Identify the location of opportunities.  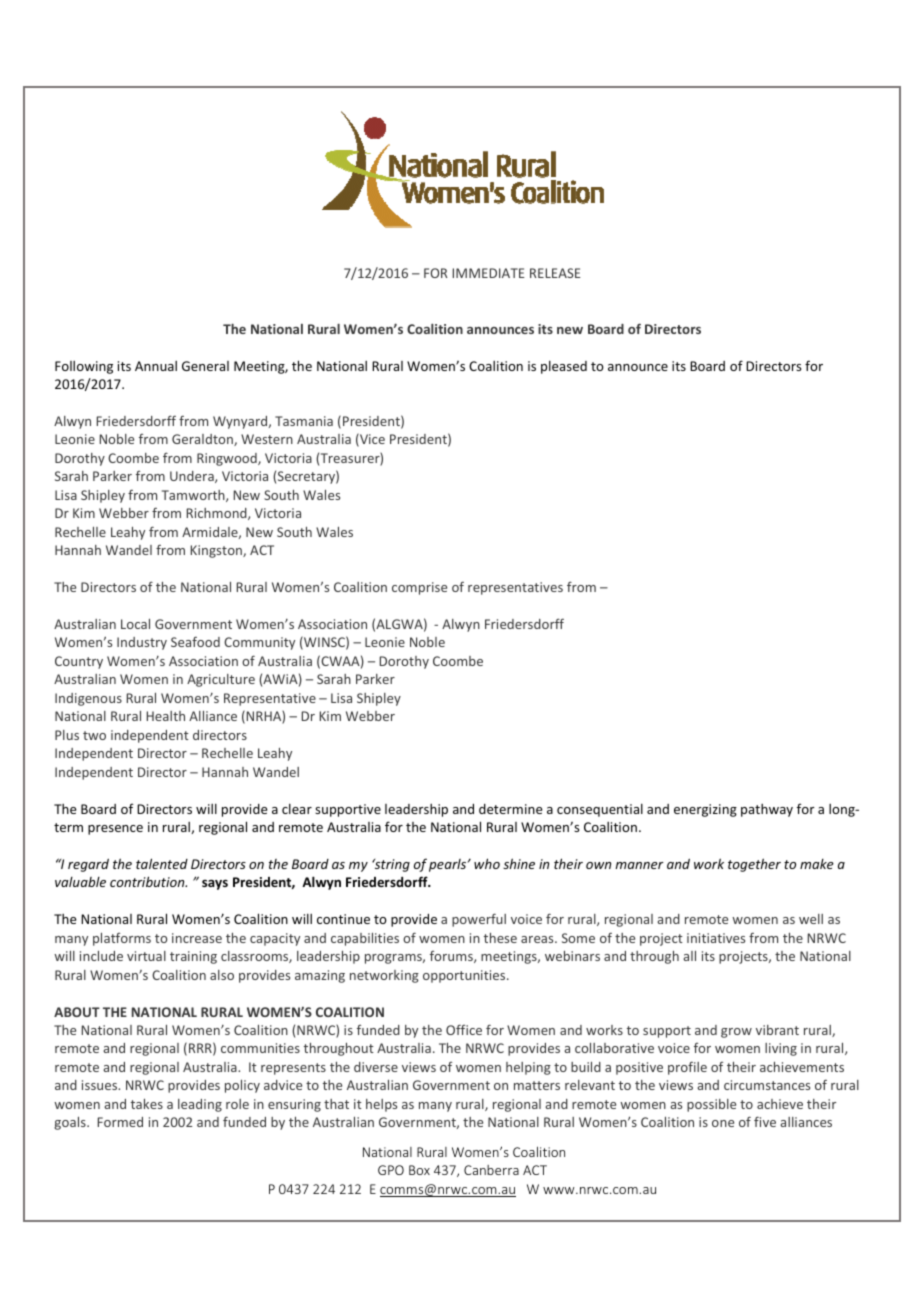
(465, 976).
